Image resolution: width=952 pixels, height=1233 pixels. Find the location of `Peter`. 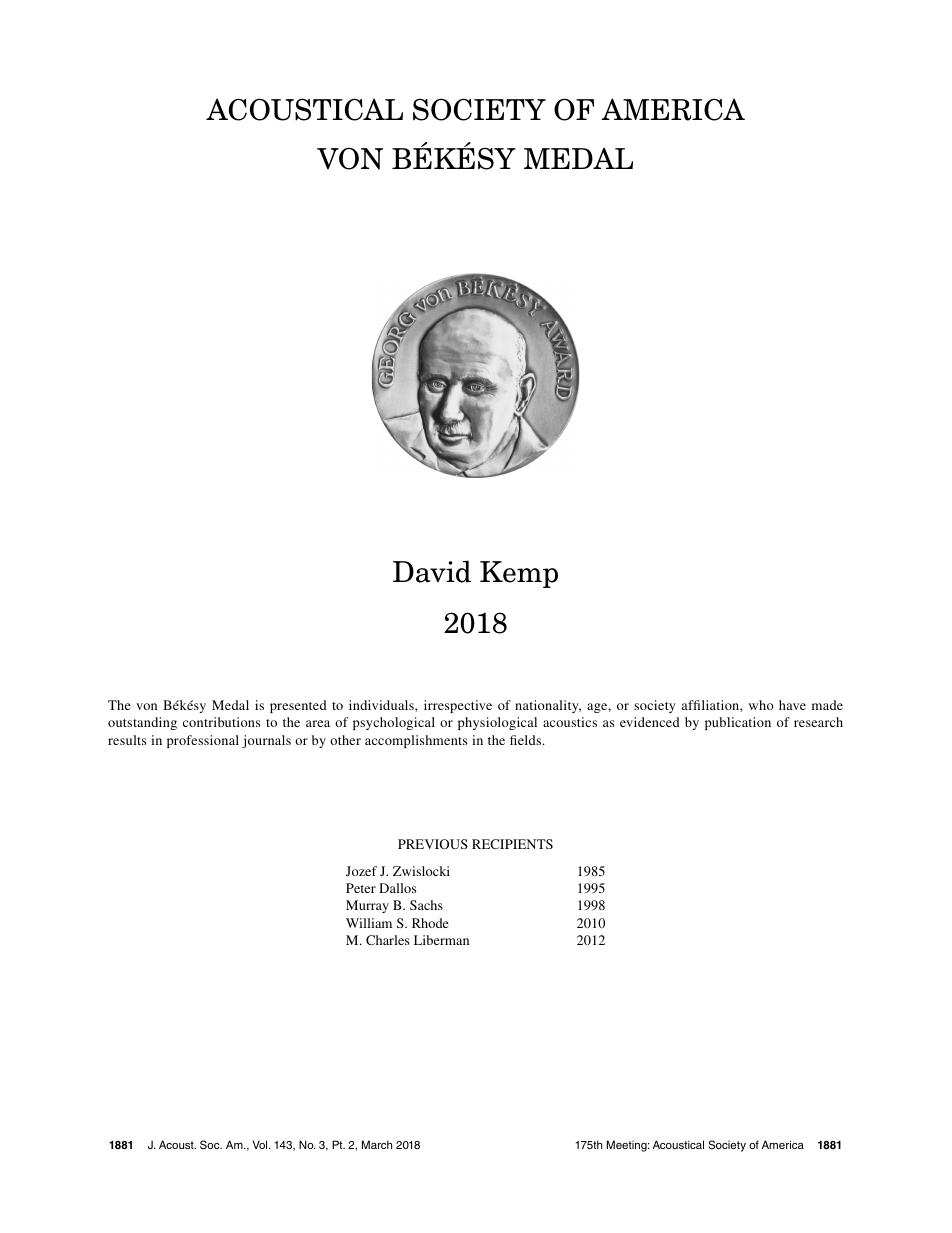

Peter is located at coordinates (361, 888).
